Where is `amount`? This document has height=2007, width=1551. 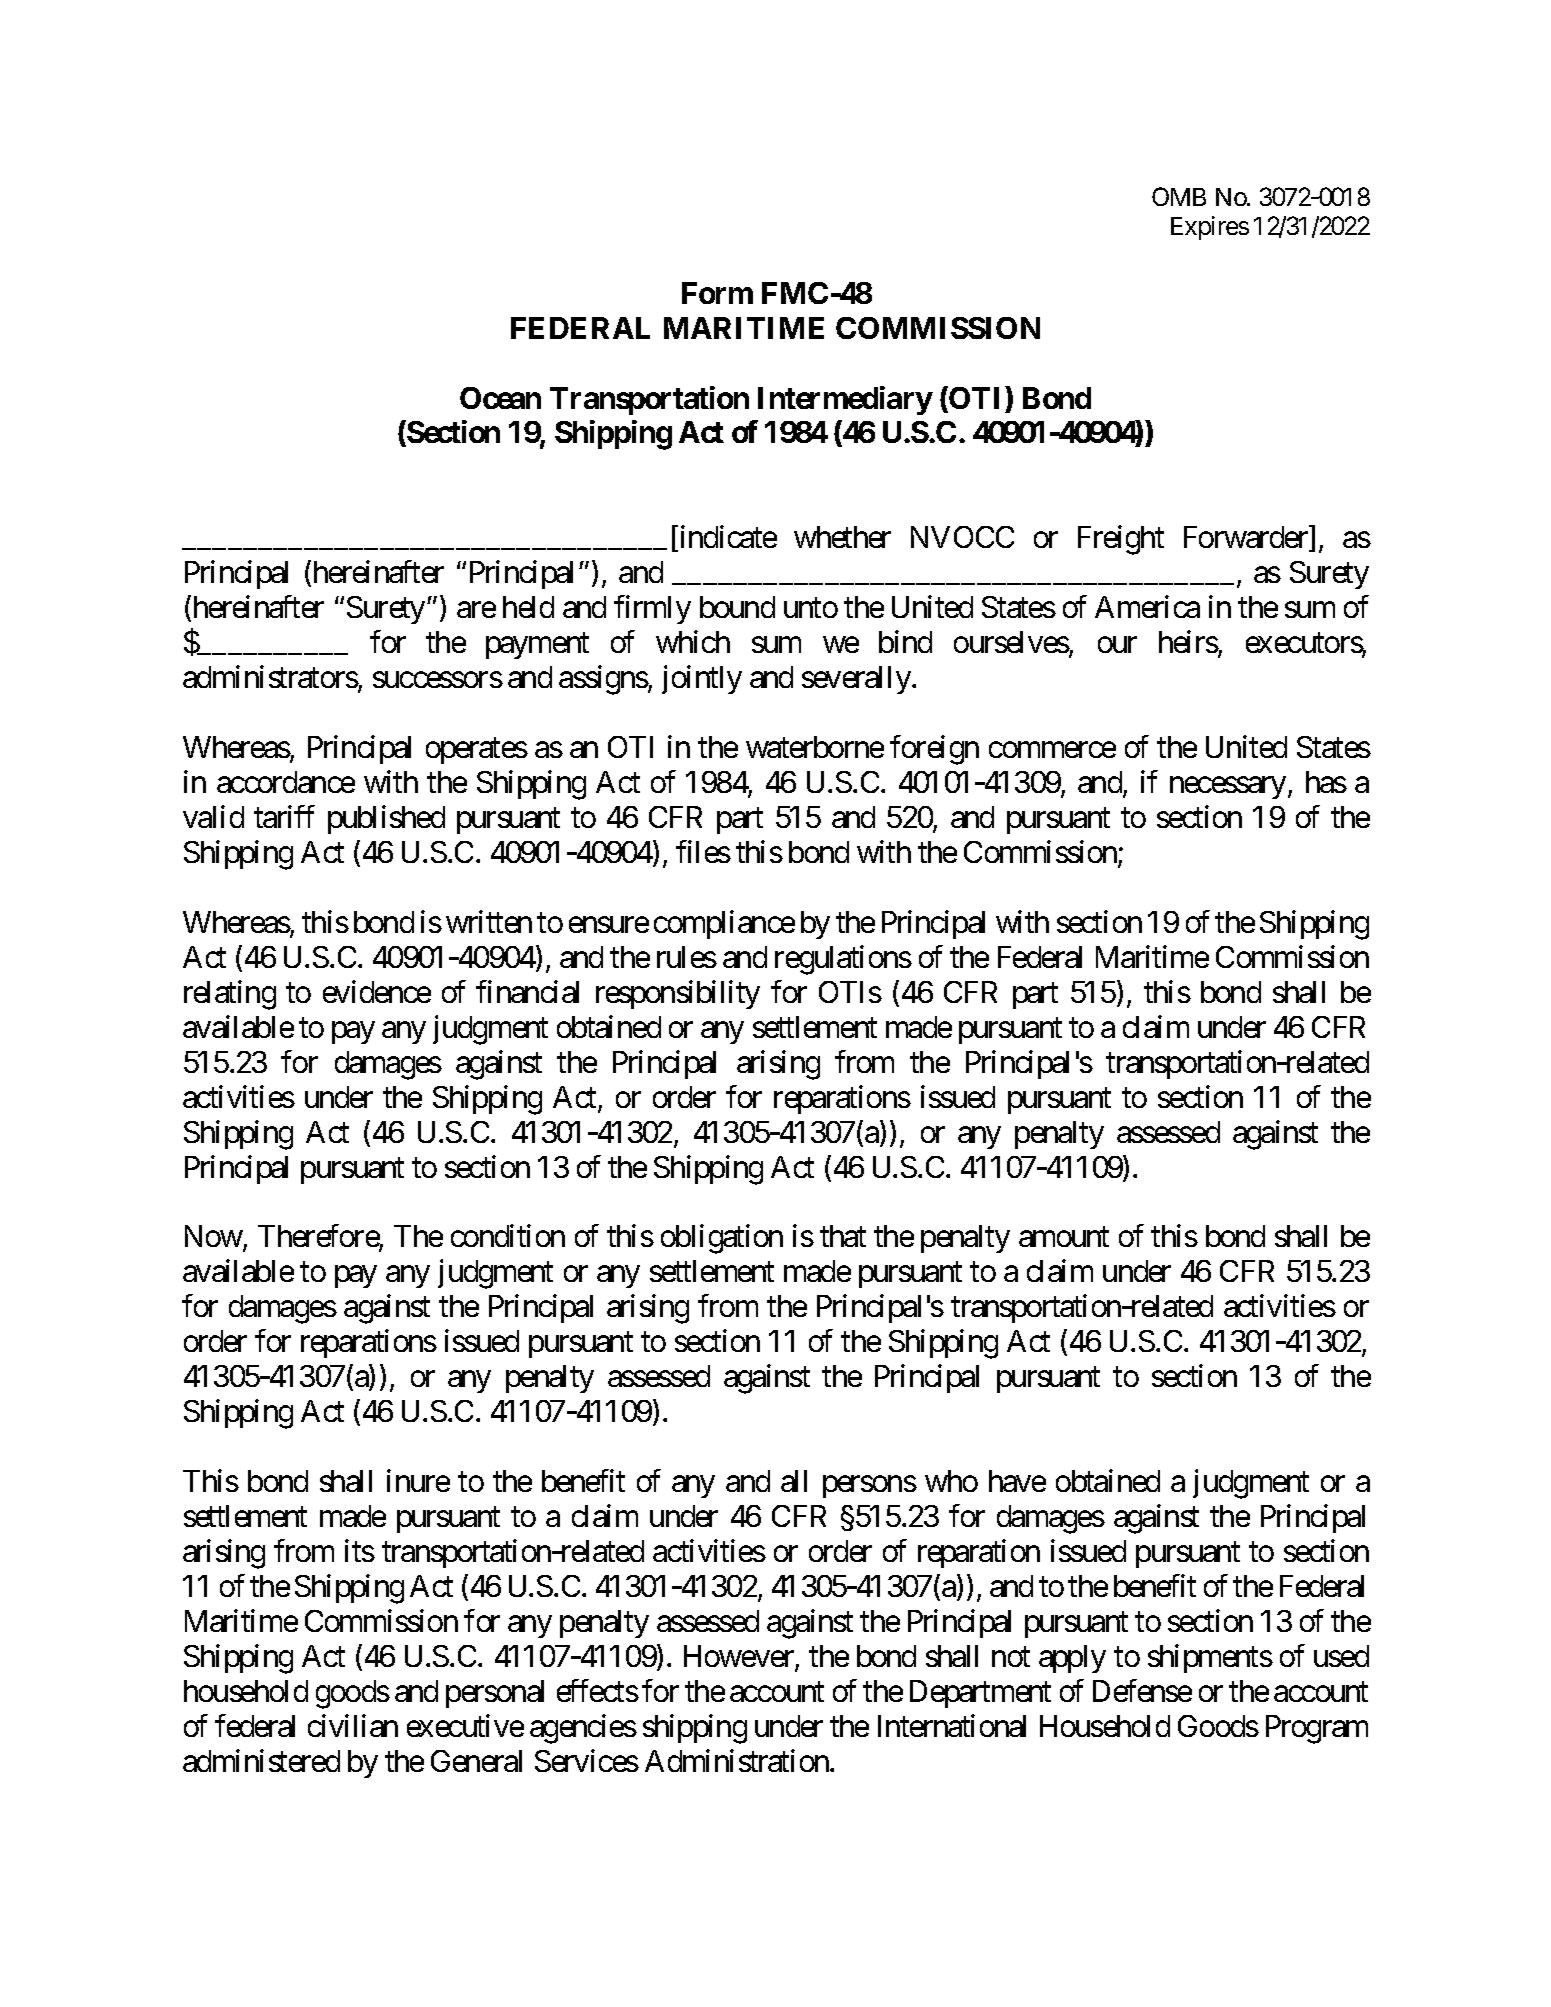
amount is located at coordinates (1064, 1237).
